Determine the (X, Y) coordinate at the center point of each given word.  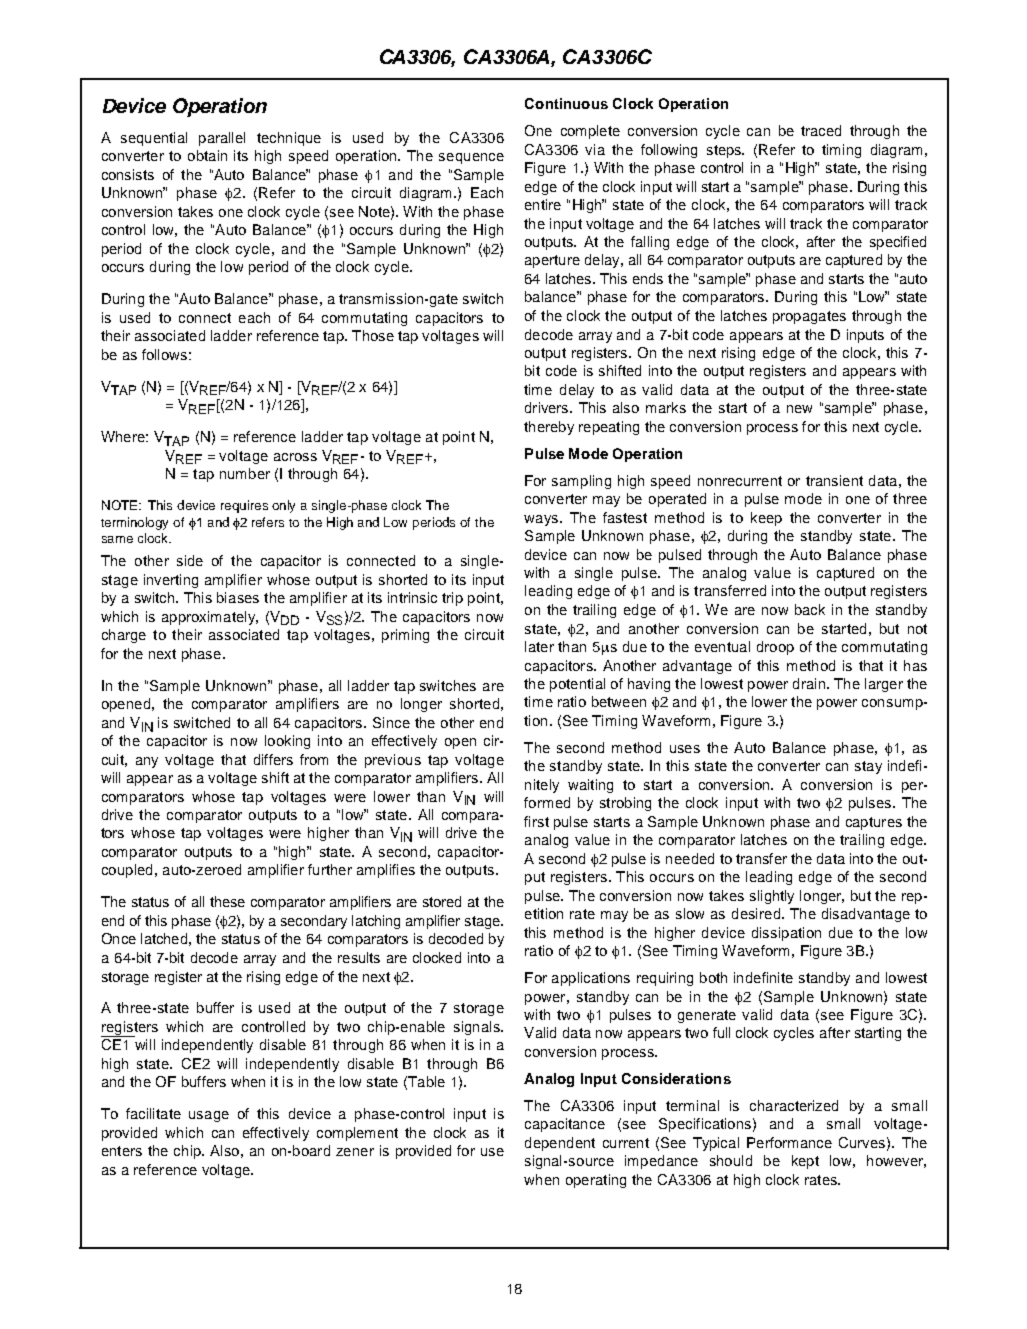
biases (238, 597)
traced (821, 130)
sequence (471, 158)
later (539, 646)
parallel (222, 139)
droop (775, 648)
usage (209, 1116)
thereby (549, 428)
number (245, 473)
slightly (772, 897)
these (227, 901)
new (799, 409)
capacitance (565, 1125)
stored (442, 901)
